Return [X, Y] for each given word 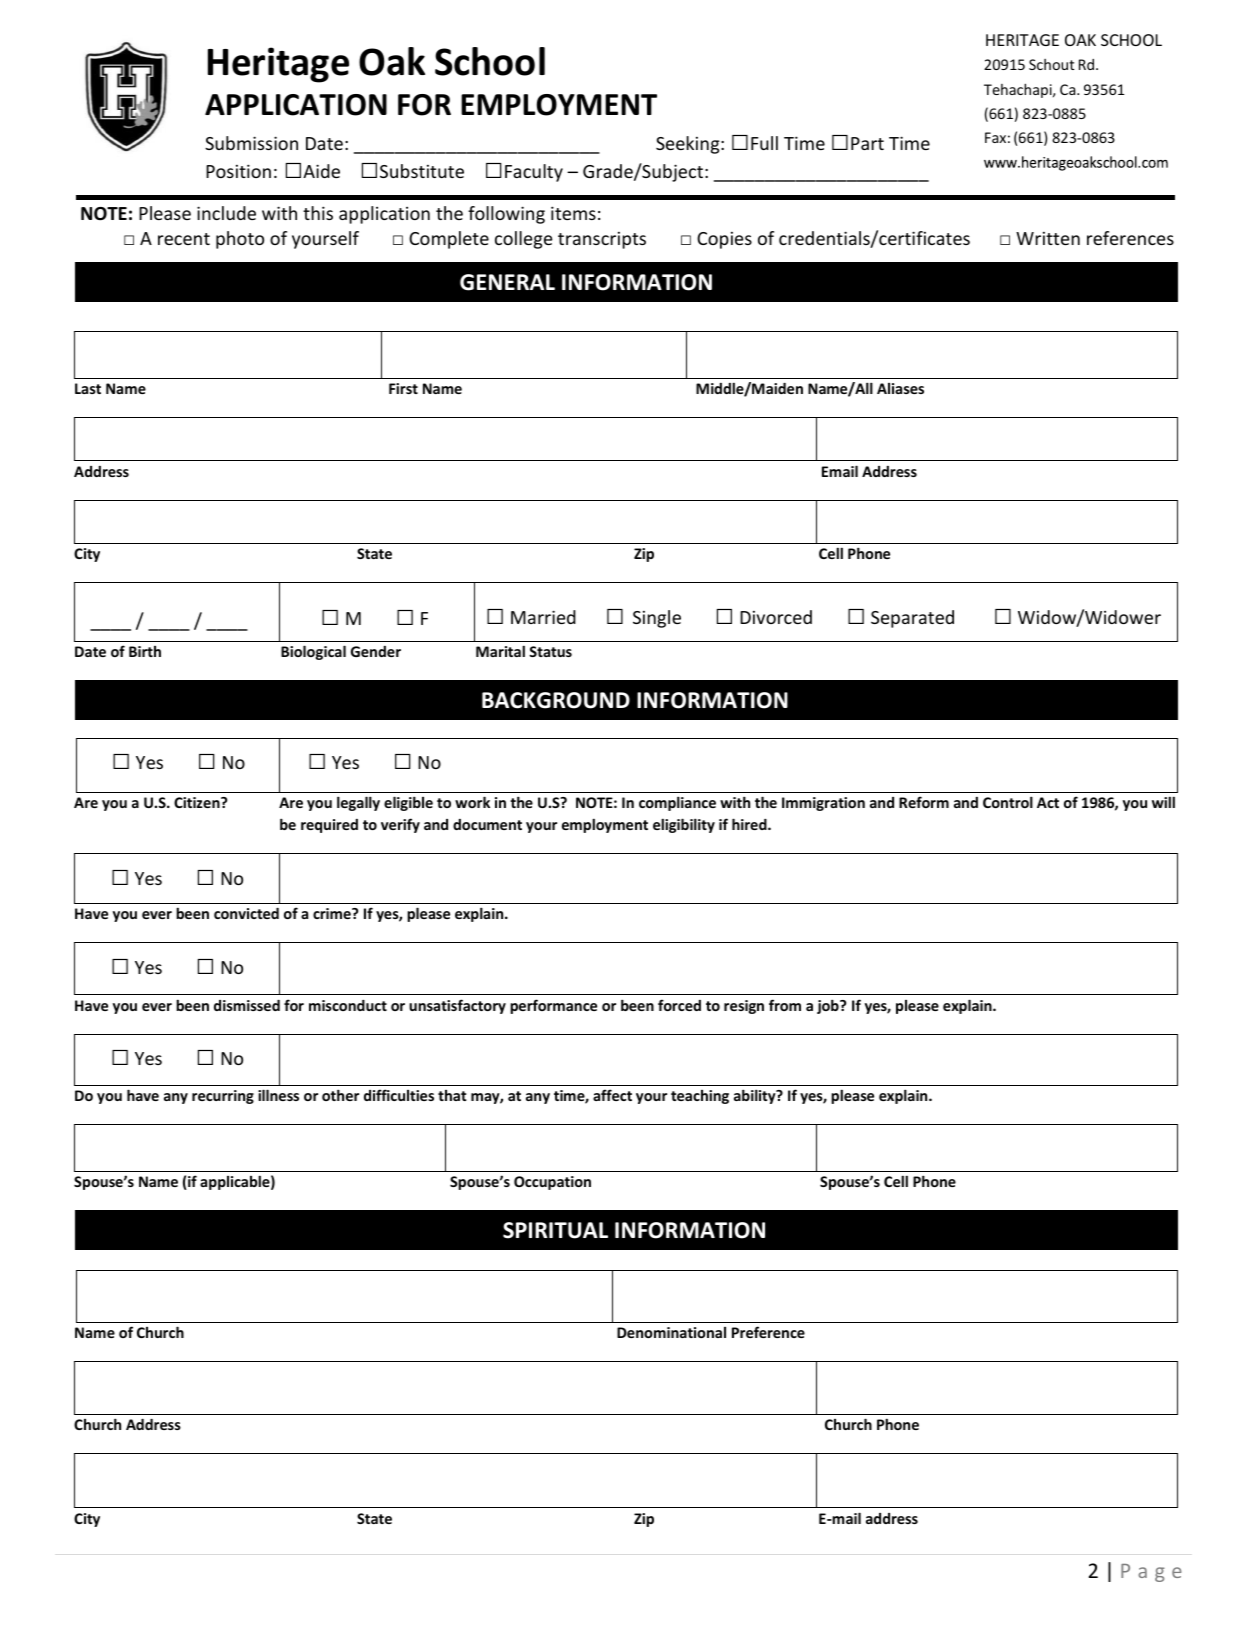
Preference [768, 1332]
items [573, 213]
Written [1048, 238]
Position [238, 171]
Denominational [671, 1332]
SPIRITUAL [555, 1230]
